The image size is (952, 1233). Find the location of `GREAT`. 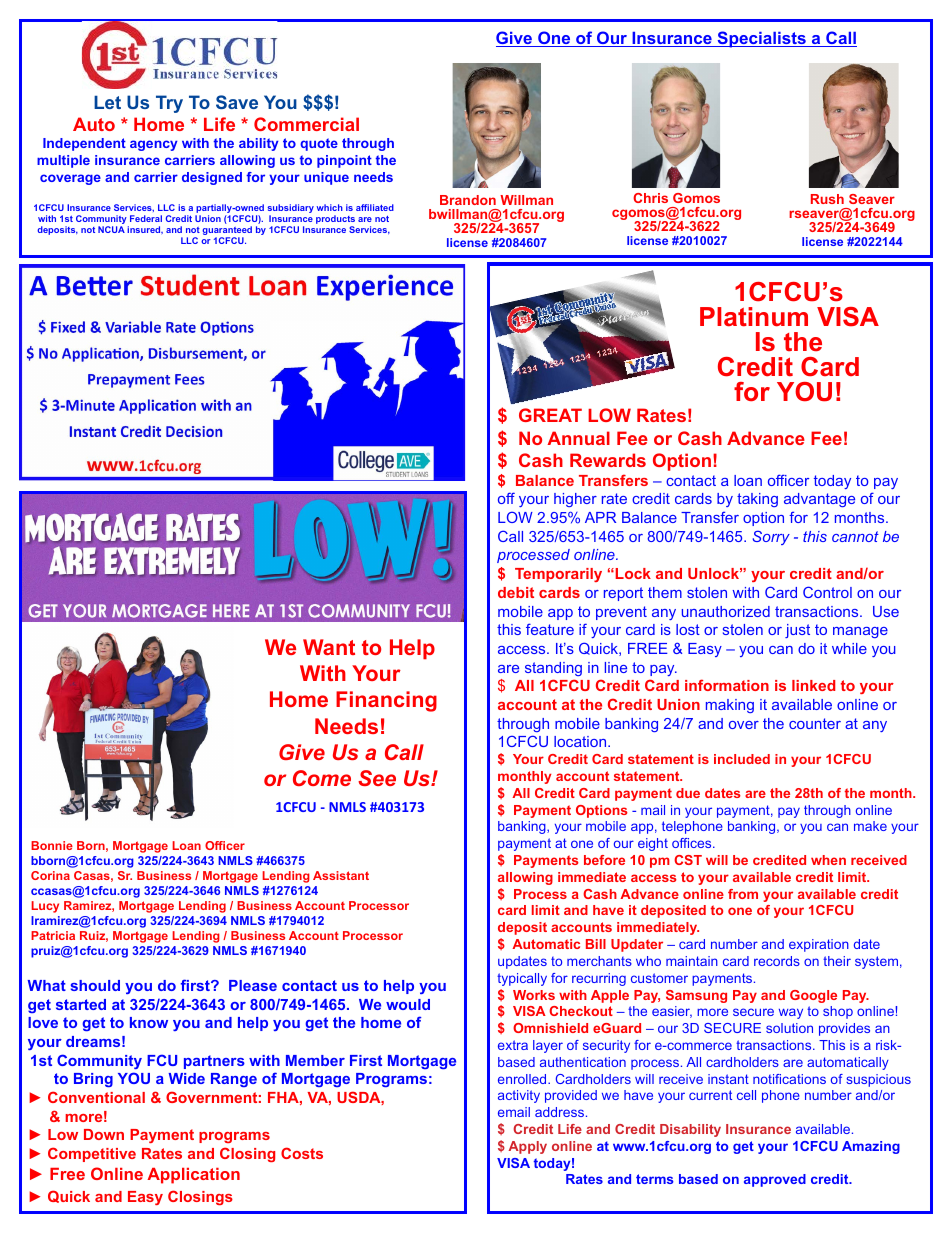

GREAT is located at coordinates (550, 415).
